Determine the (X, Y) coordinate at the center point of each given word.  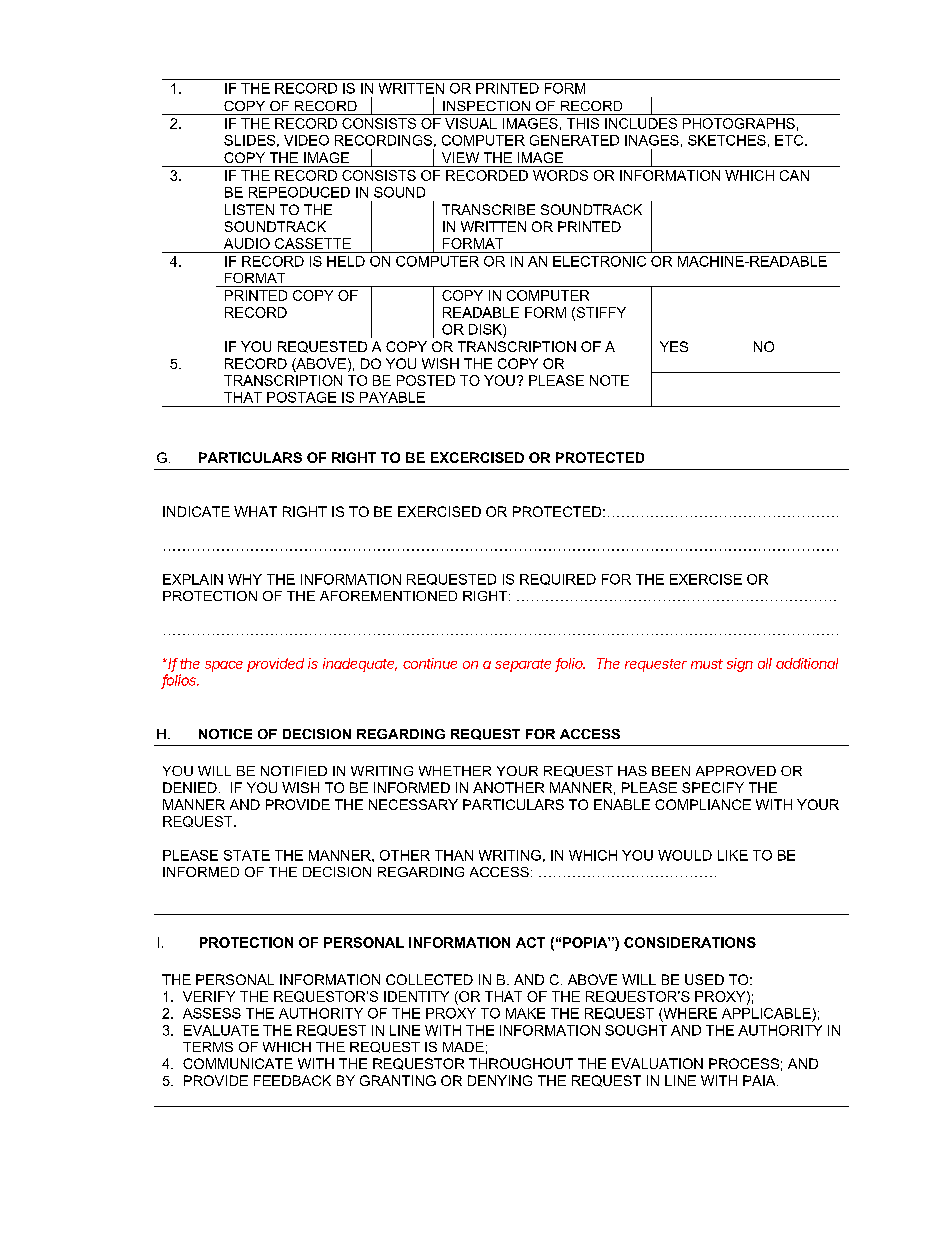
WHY (245, 579)
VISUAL (471, 123)
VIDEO (306, 140)
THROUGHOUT (521, 1063)
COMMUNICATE (238, 1063)
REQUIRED (558, 579)
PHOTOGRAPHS (739, 123)
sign (740, 665)
